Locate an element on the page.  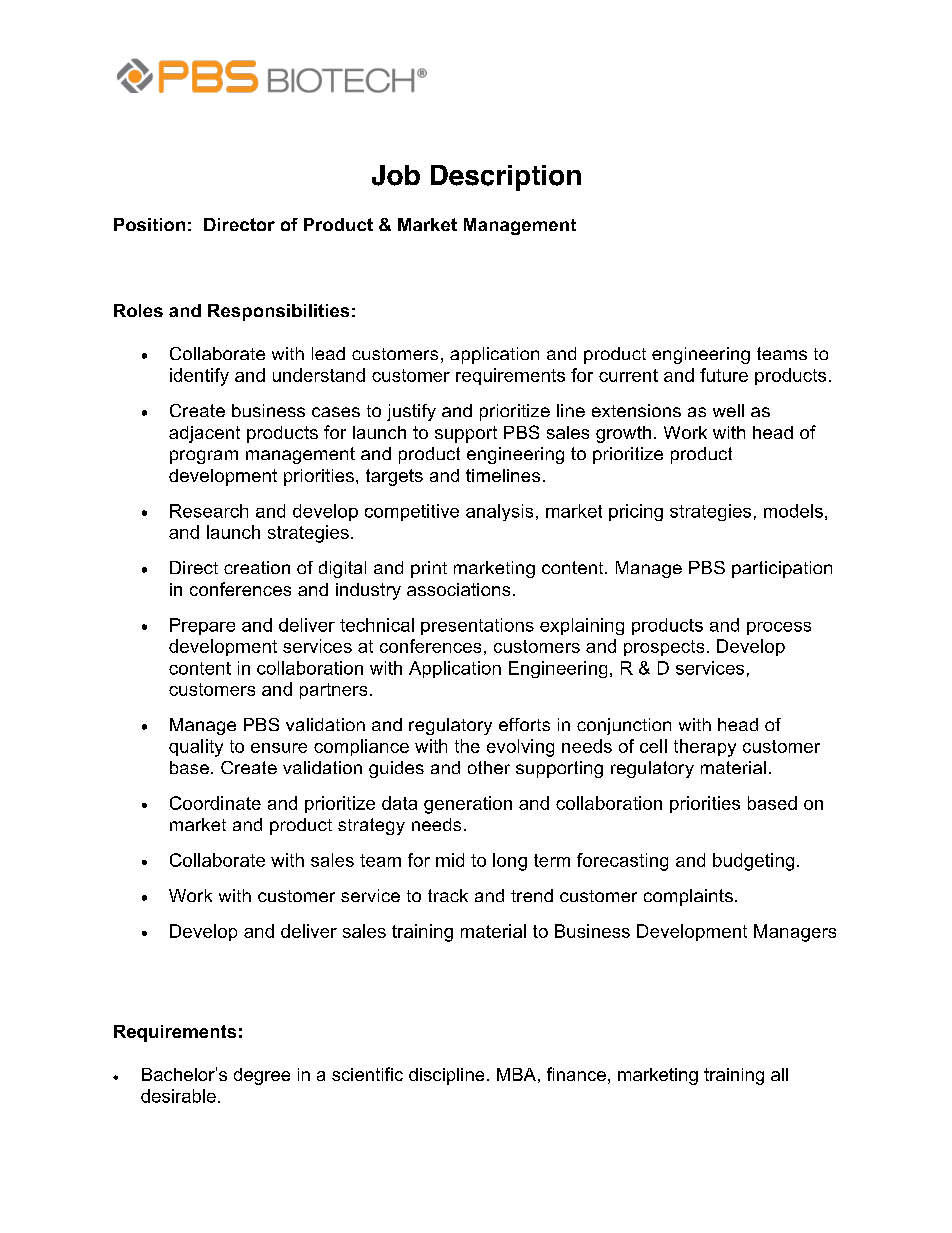
future is located at coordinates (724, 375).
